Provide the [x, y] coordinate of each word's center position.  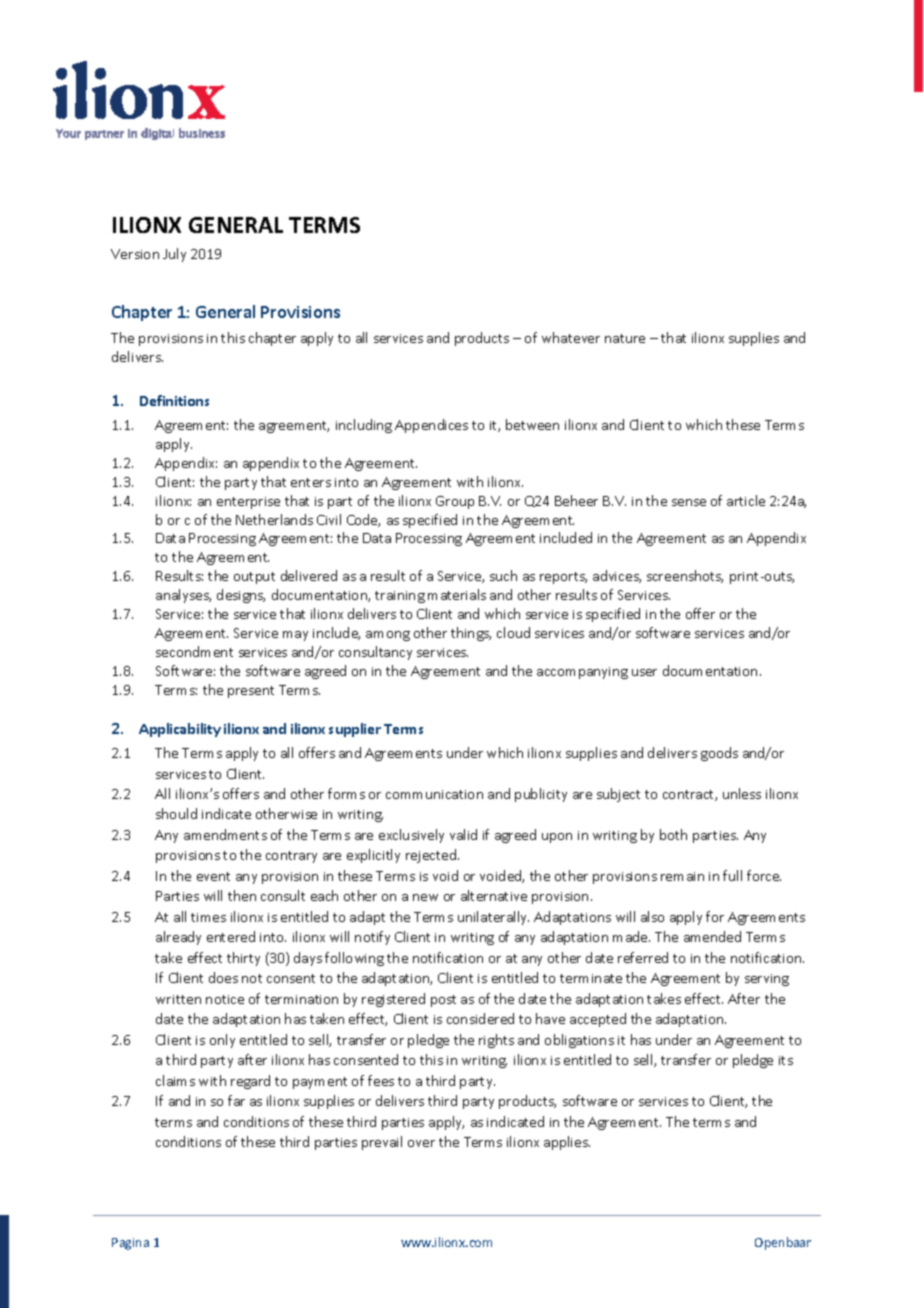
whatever [571, 337]
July [174, 255]
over [421, 1143]
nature [625, 338]
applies [567, 1143]
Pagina [130, 1244]
